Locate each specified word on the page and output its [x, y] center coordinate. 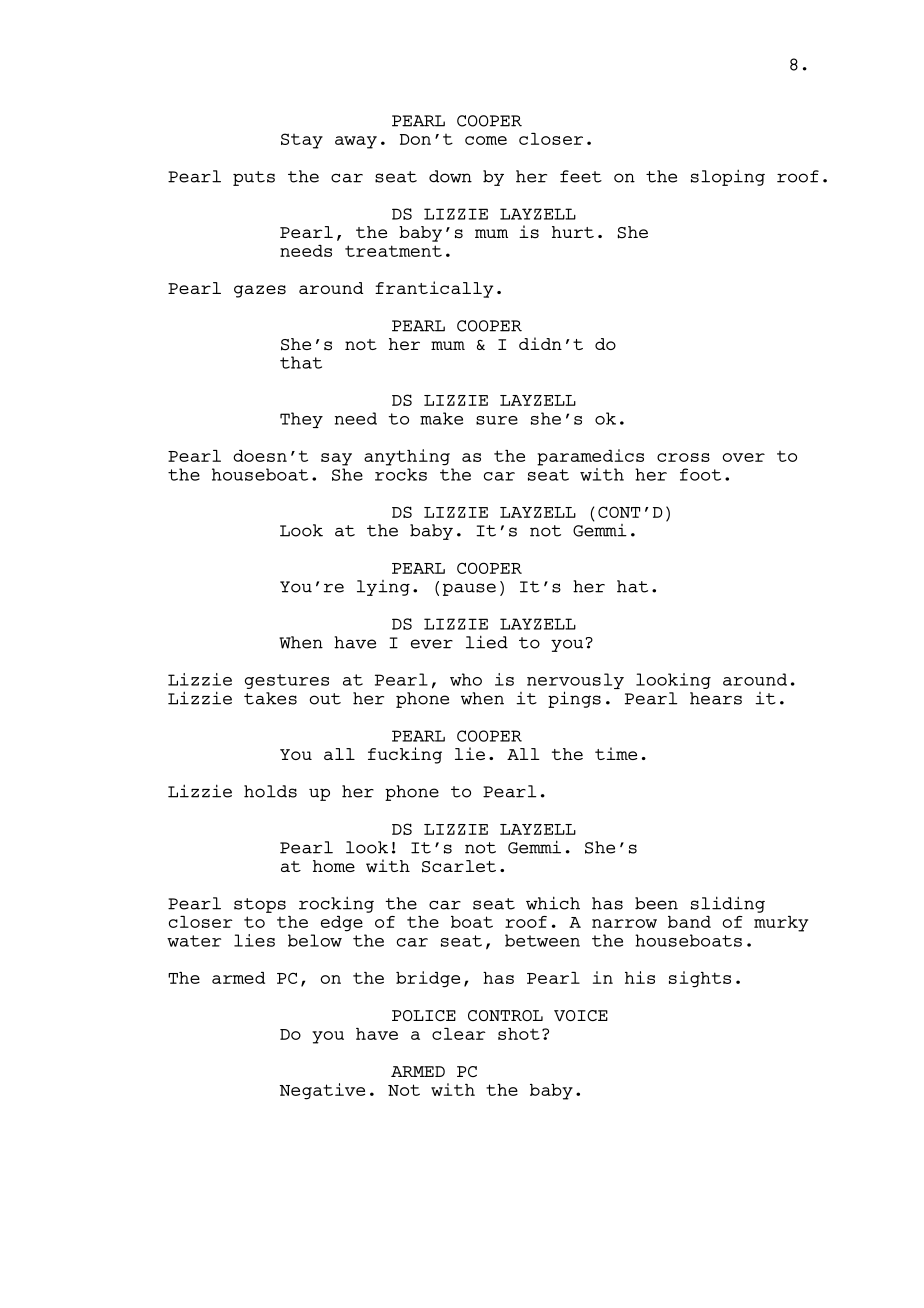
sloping [728, 177]
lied [487, 642]
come [486, 140]
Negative [322, 1091]
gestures [287, 681]
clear [459, 1034]
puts [254, 178]
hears [716, 698]
